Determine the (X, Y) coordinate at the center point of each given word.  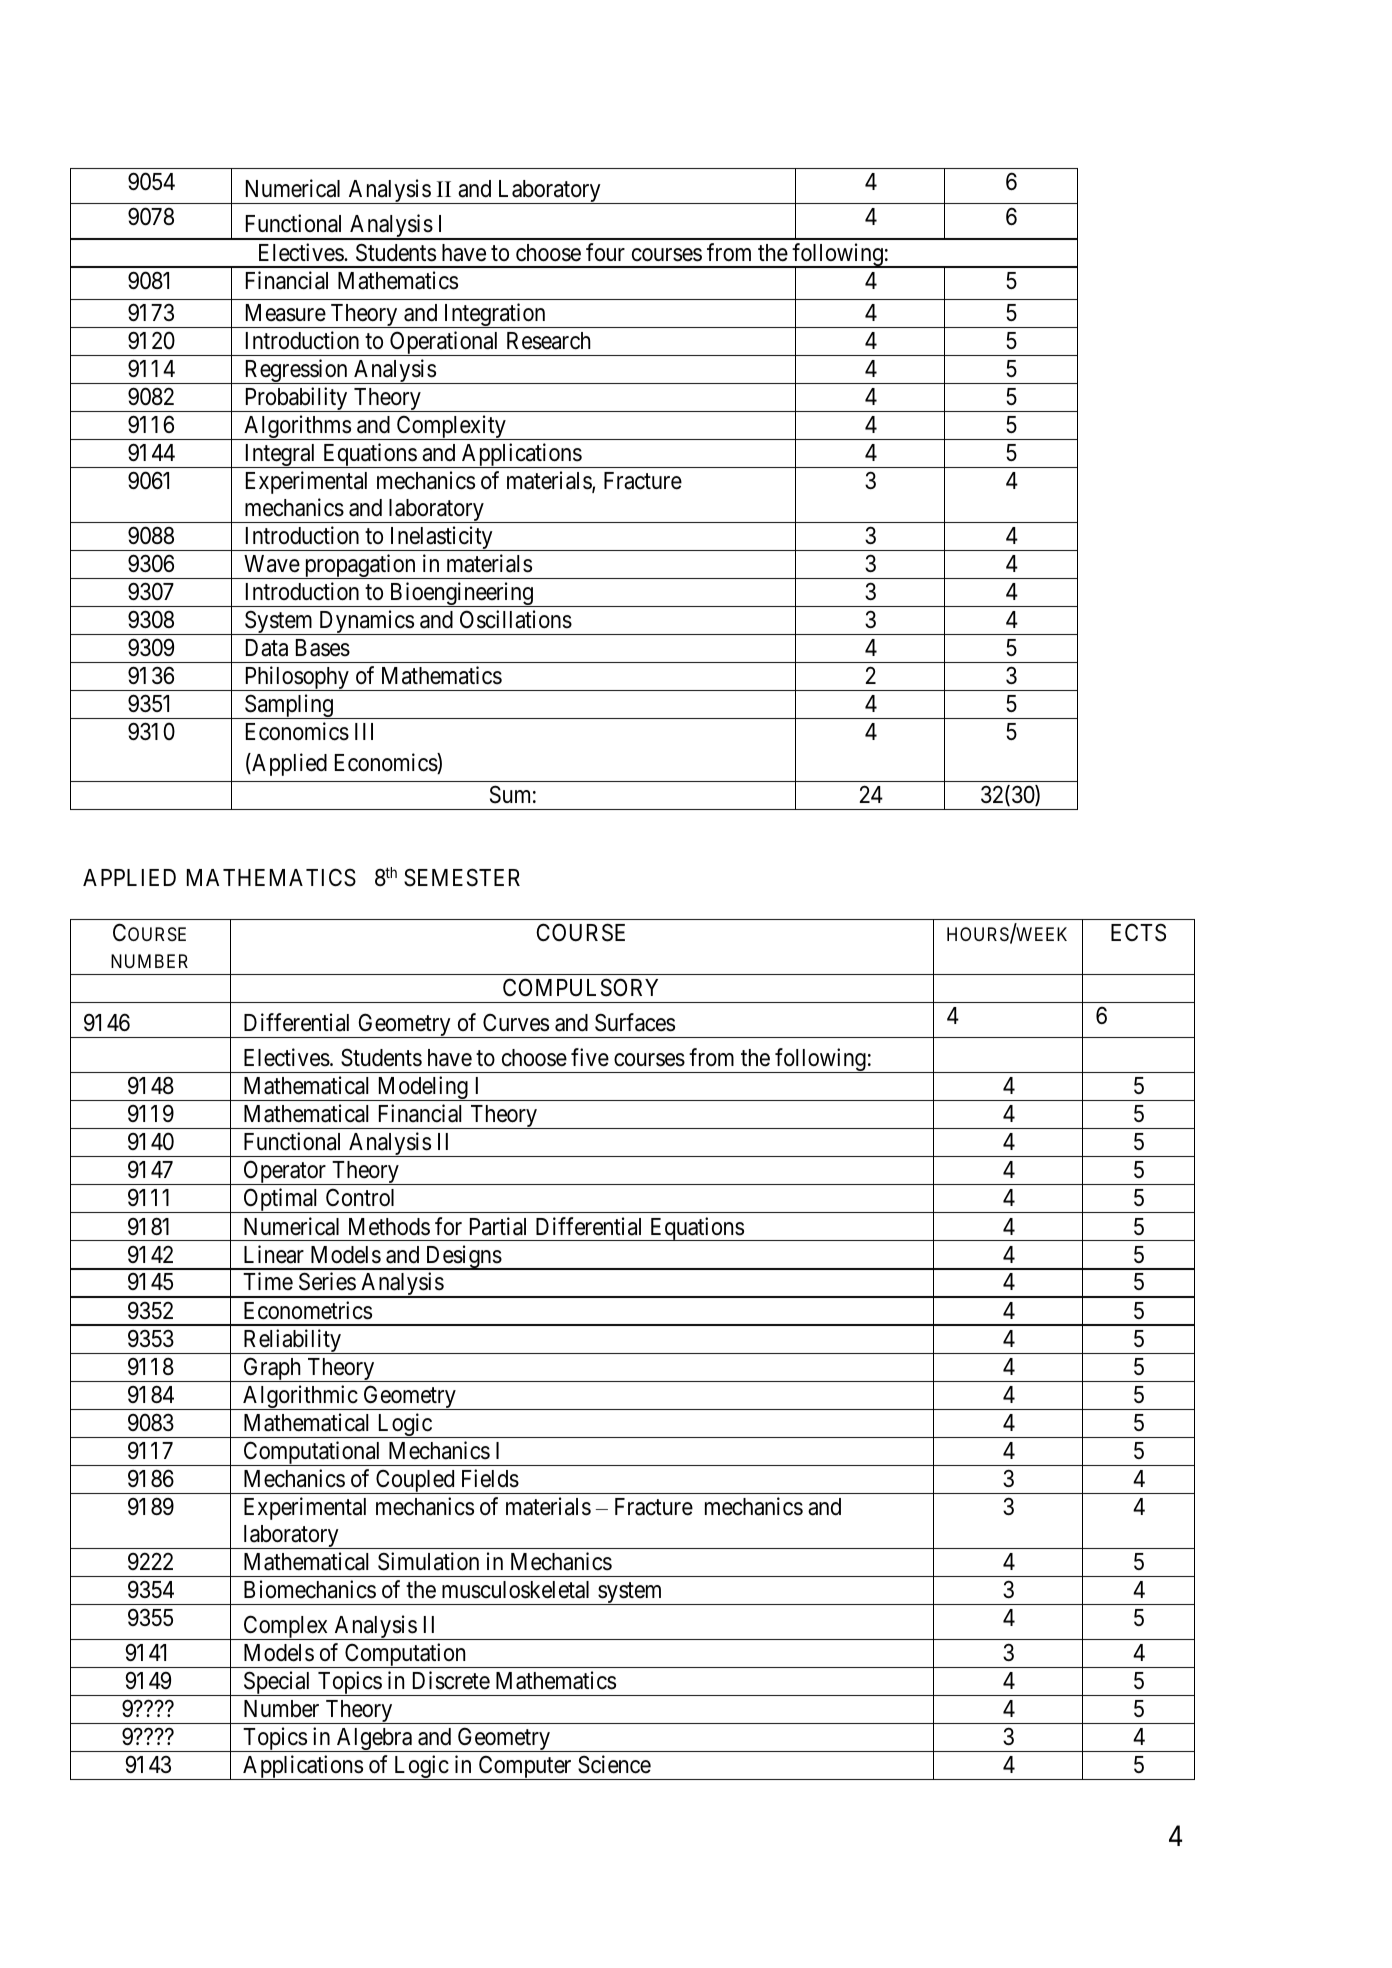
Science (614, 1764)
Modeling (422, 1088)
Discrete (451, 1680)
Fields (490, 1478)
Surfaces (635, 1022)
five (590, 1057)
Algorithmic (300, 1397)
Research (549, 341)
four (605, 252)
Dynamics (366, 622)
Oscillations (516, 619)
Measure (286, 313)
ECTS (1138, 932)
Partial (498, 1226)
